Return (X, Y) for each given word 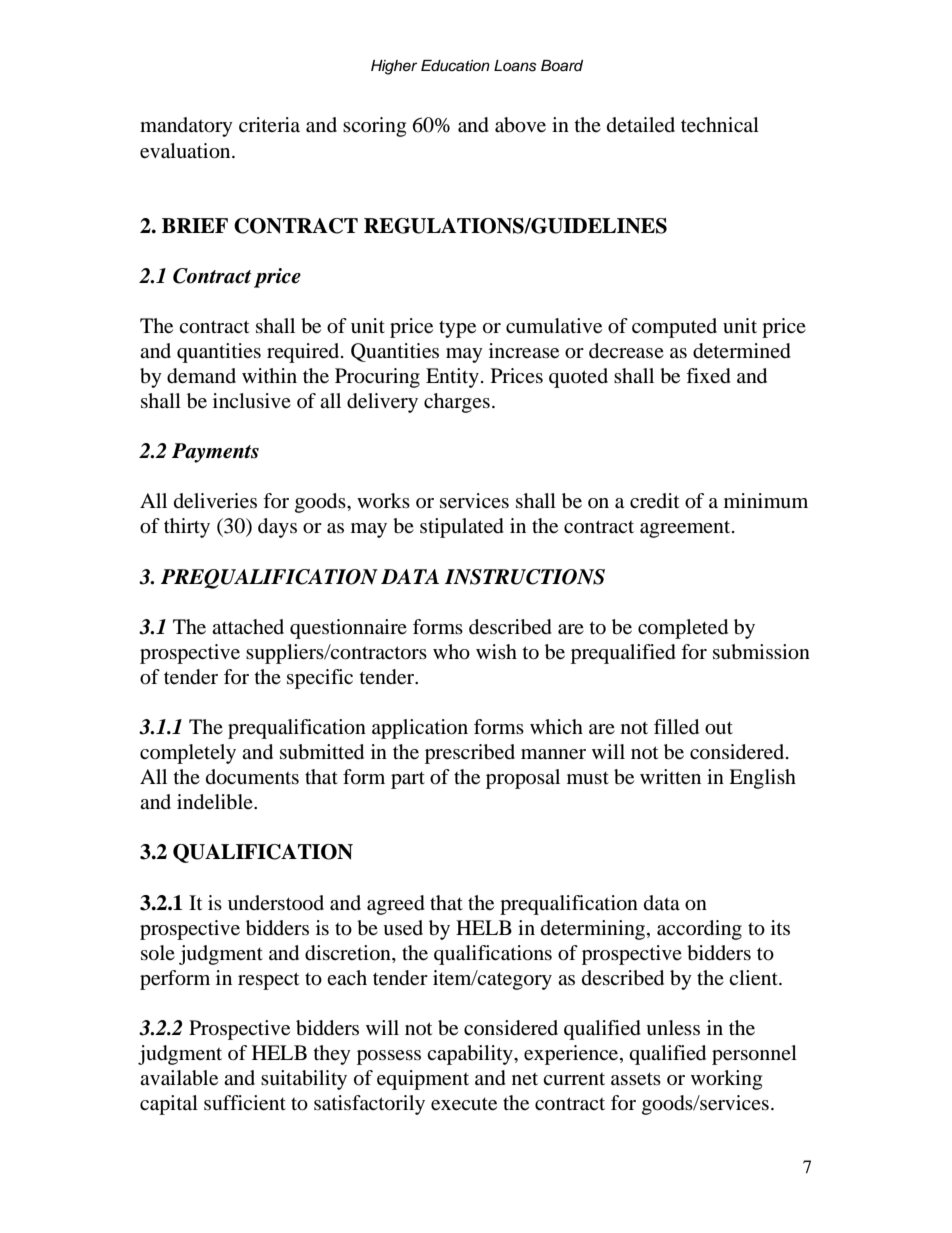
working (726, 1080)
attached (248, 627)
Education (455, 66)
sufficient (245, 1103)
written (670, 777)
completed (683, 629)
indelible (216, 802)
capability (471, 1055)
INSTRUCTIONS (525, 577)
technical (720, 125)
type (457, 329)
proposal (523, 779)
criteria (269, 124)
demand (201, 376)
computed (674, 328)
